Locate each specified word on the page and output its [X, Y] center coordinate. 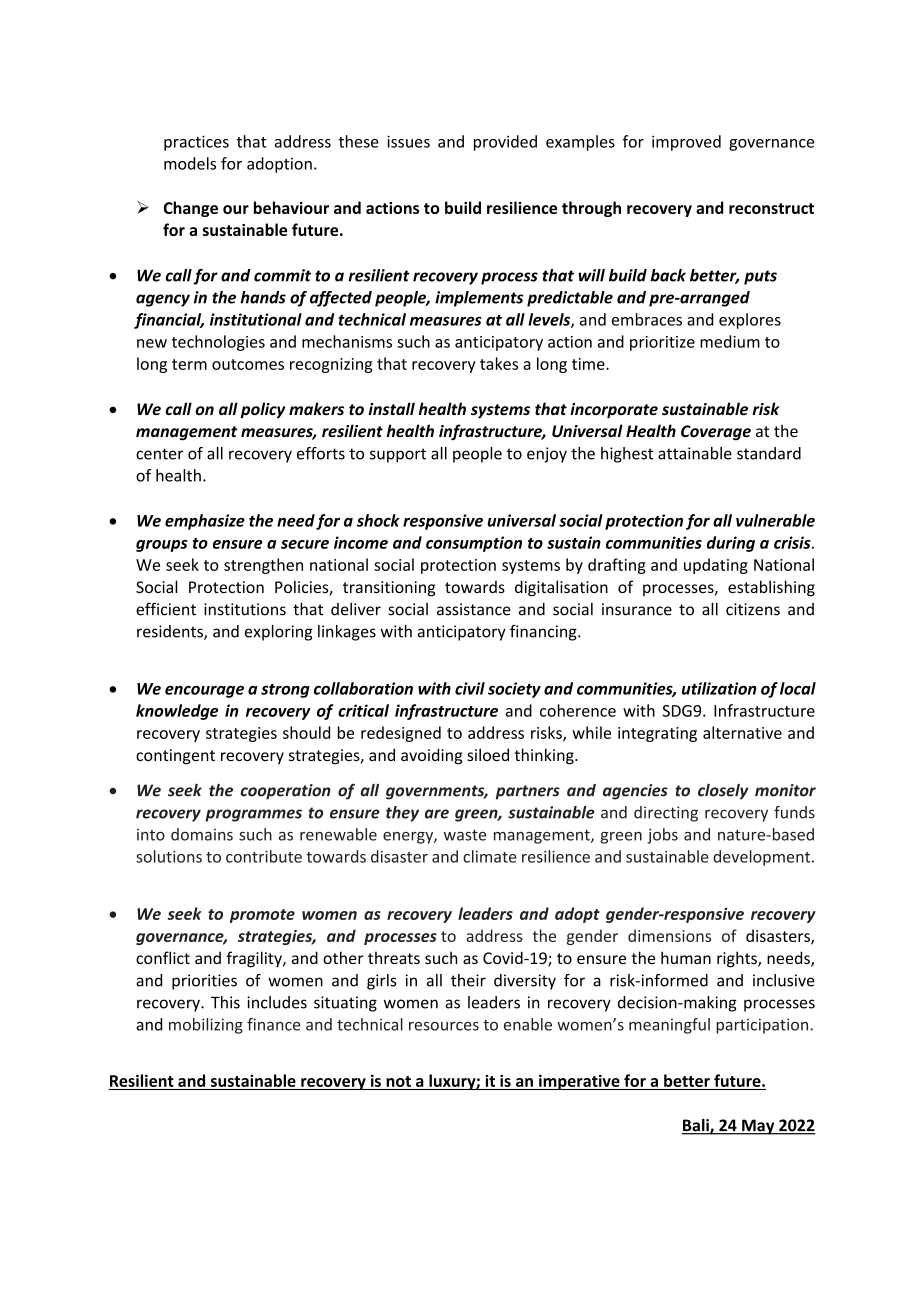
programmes [253, 815]
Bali [696, 1126]
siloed [488, 754]
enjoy [547, 455]
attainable [695, 453]
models [190, 163]
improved [686, 143]
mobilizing [206, 1026]
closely [723, 792]
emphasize [205, 522]
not [398, 1081]
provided [505, 143]
